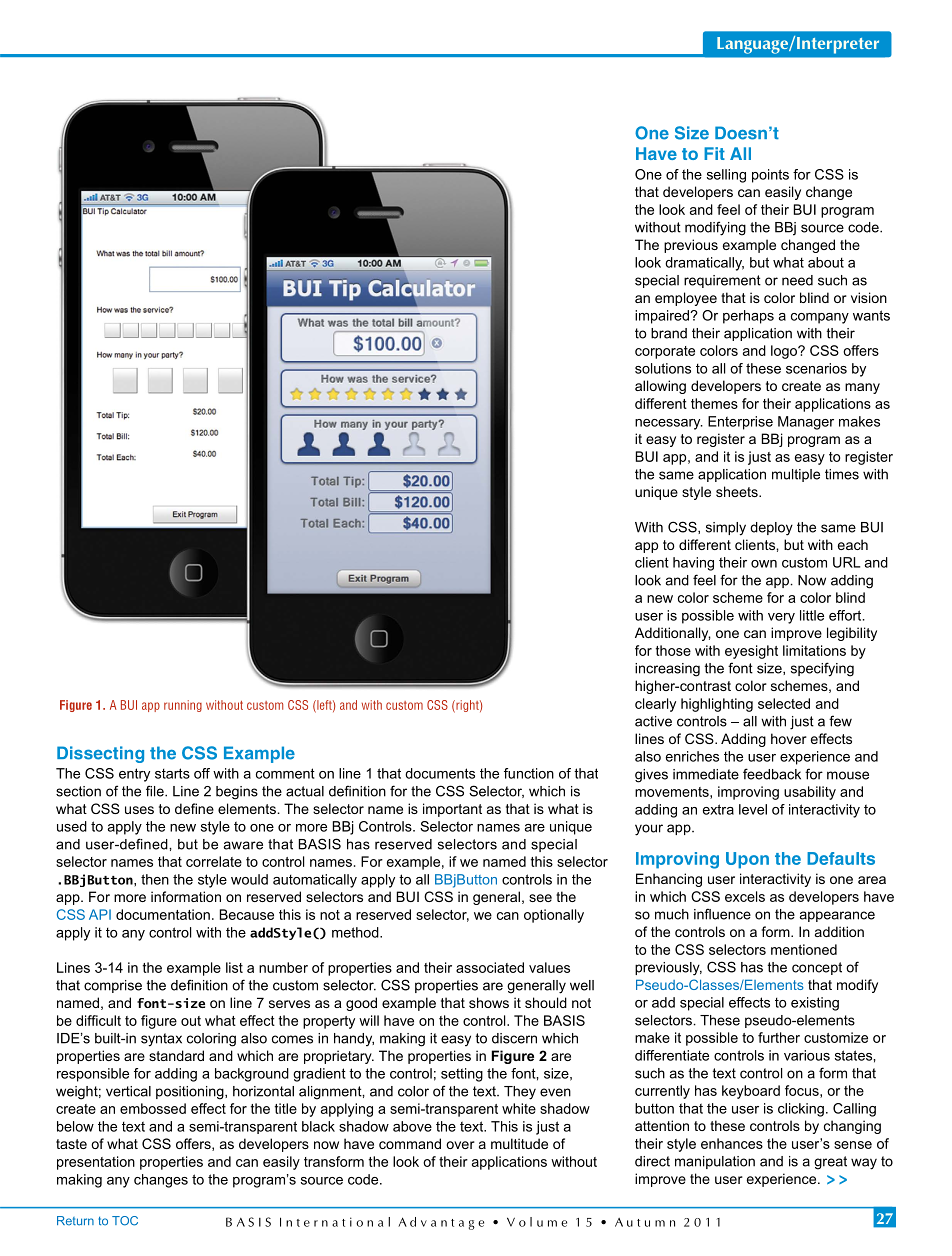 Image resolution: width=952 pixels, height=1256 pixels. I want to click on Upon, so click(747, 860).
